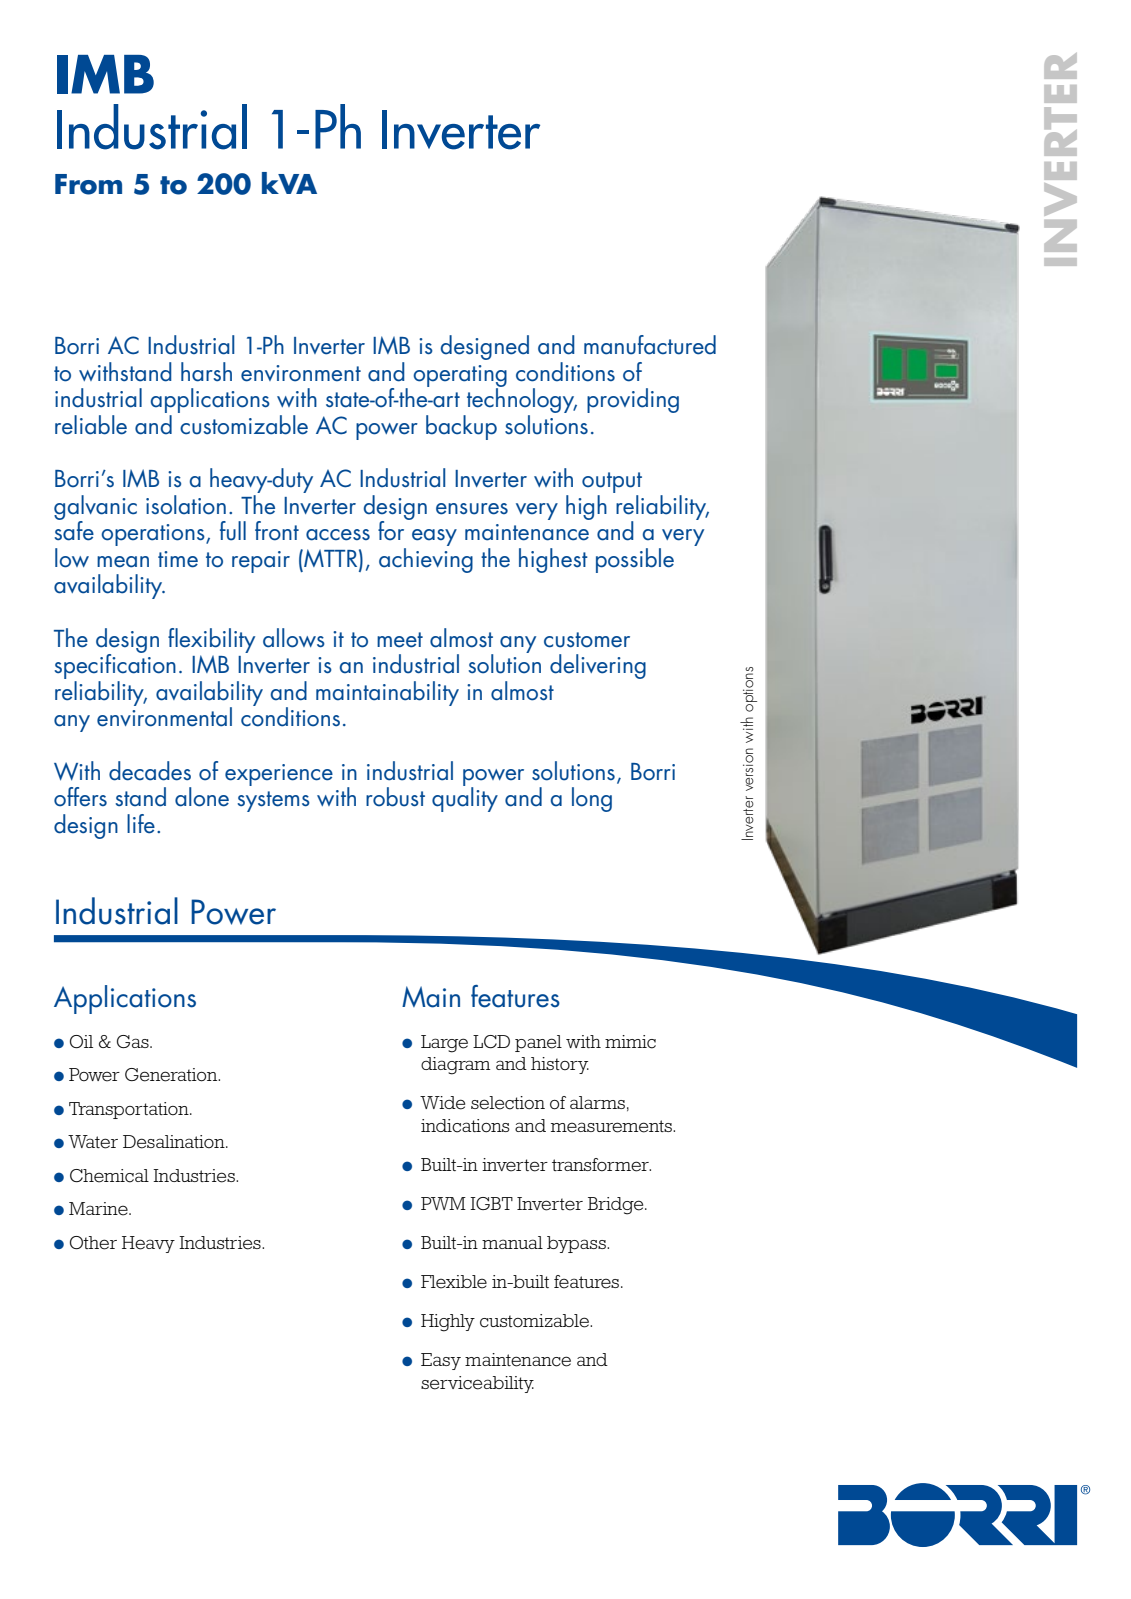  Describe the element at coordinates (134, 1041) in the screenshot. I see `Gas` at that location.
